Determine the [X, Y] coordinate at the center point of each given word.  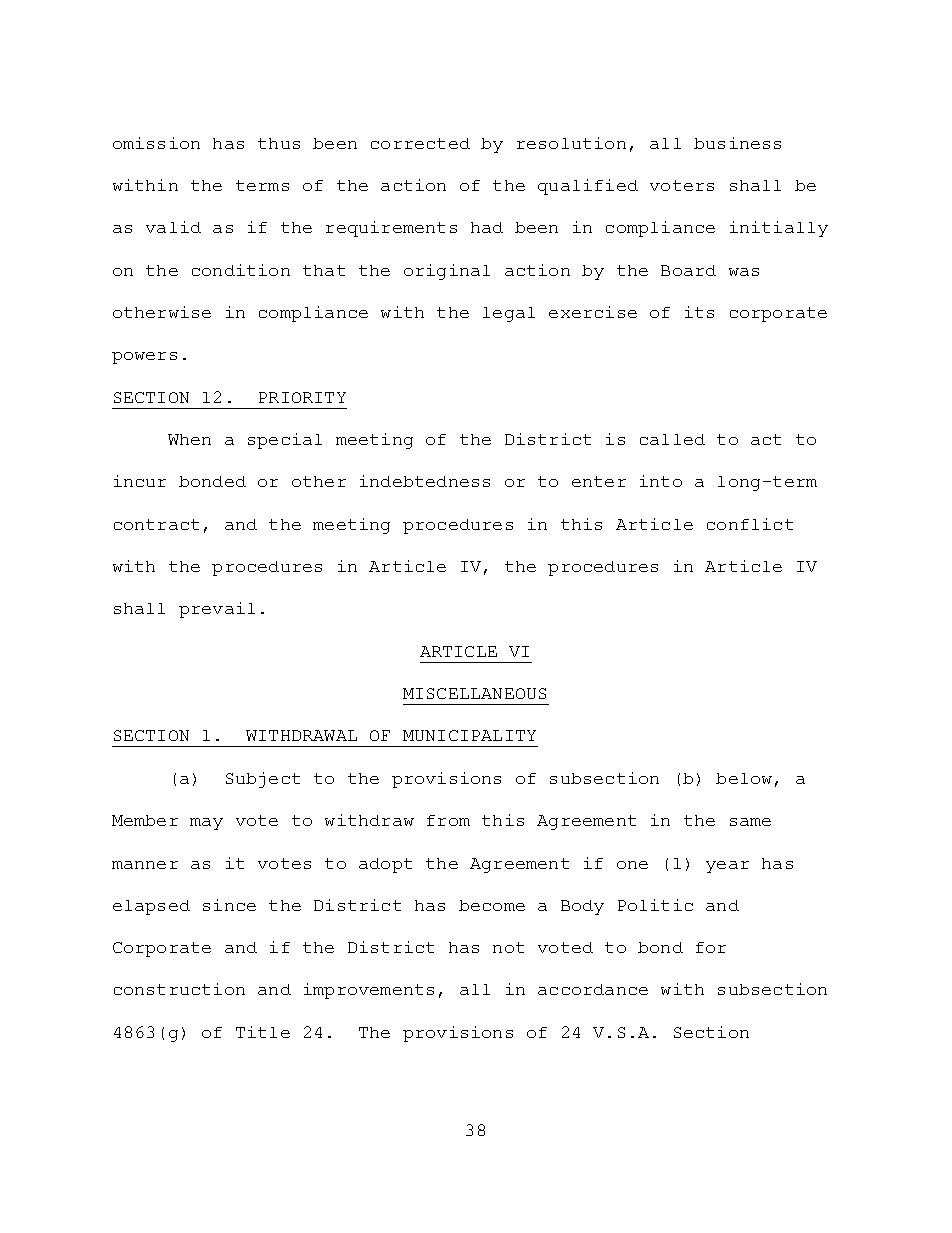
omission [156, 143]
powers [144, 358]
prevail [217, 610]
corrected [420, 143]
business [737, 143]
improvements [369, 991]
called [672, 439]
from [448, 820]
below [744, 778]
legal [509, 314]
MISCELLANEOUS [474, 693]
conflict [750, 524]
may [206, 824]
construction [179, 989]
